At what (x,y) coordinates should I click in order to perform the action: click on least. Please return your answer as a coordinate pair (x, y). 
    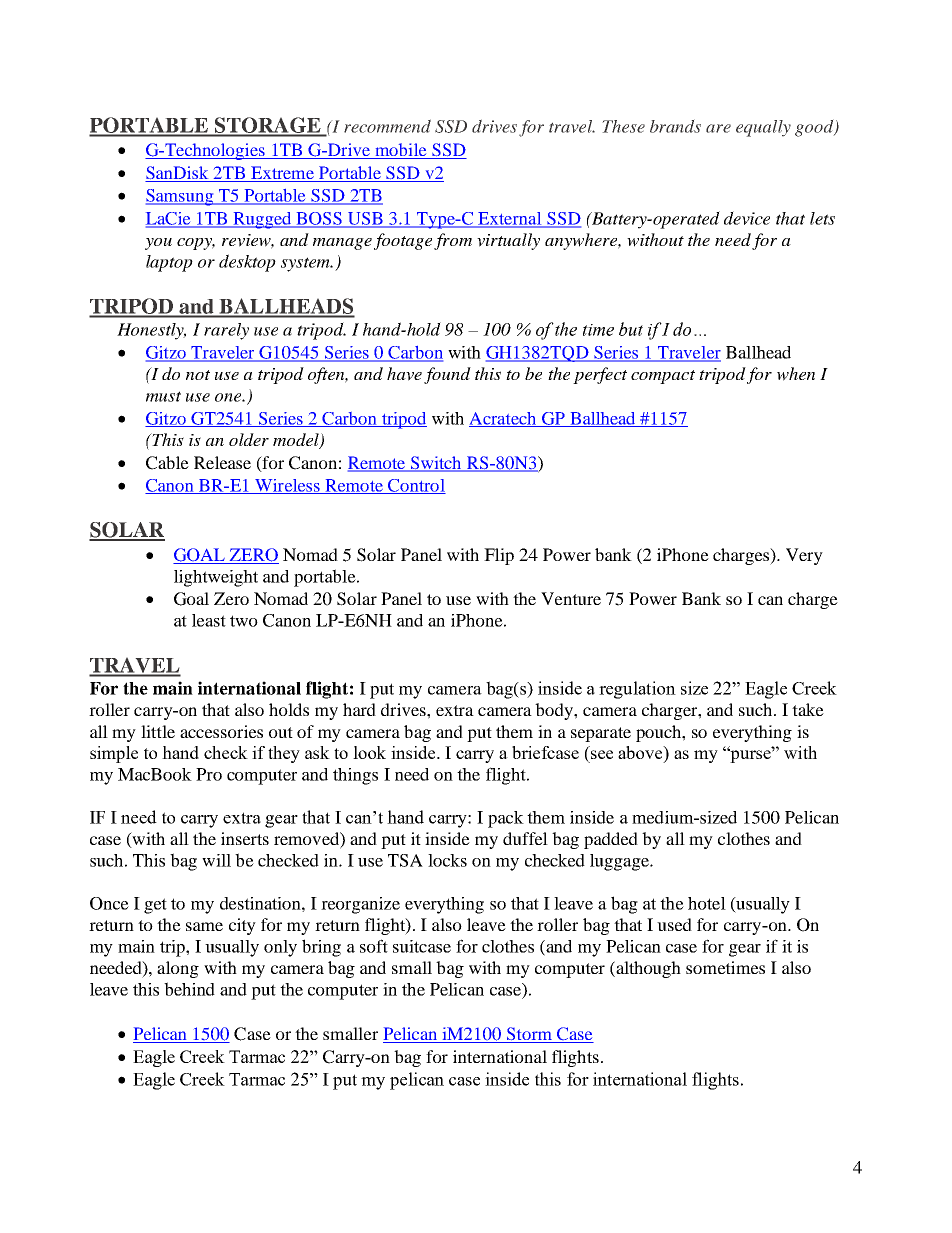
    Looking at the image, I should click on (209, 620).
